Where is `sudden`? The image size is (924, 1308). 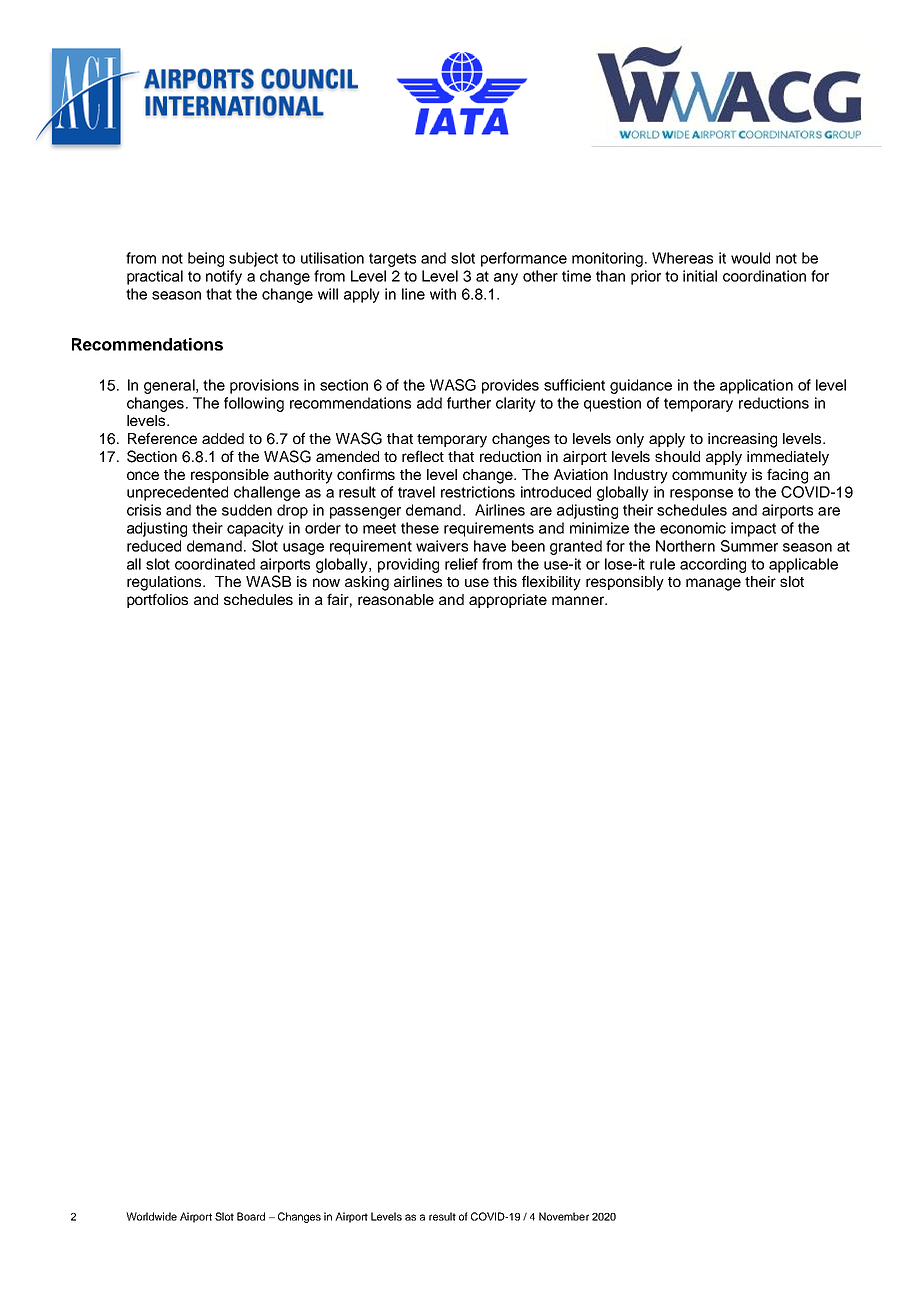
sudden is located at coordinates (247, 510).
